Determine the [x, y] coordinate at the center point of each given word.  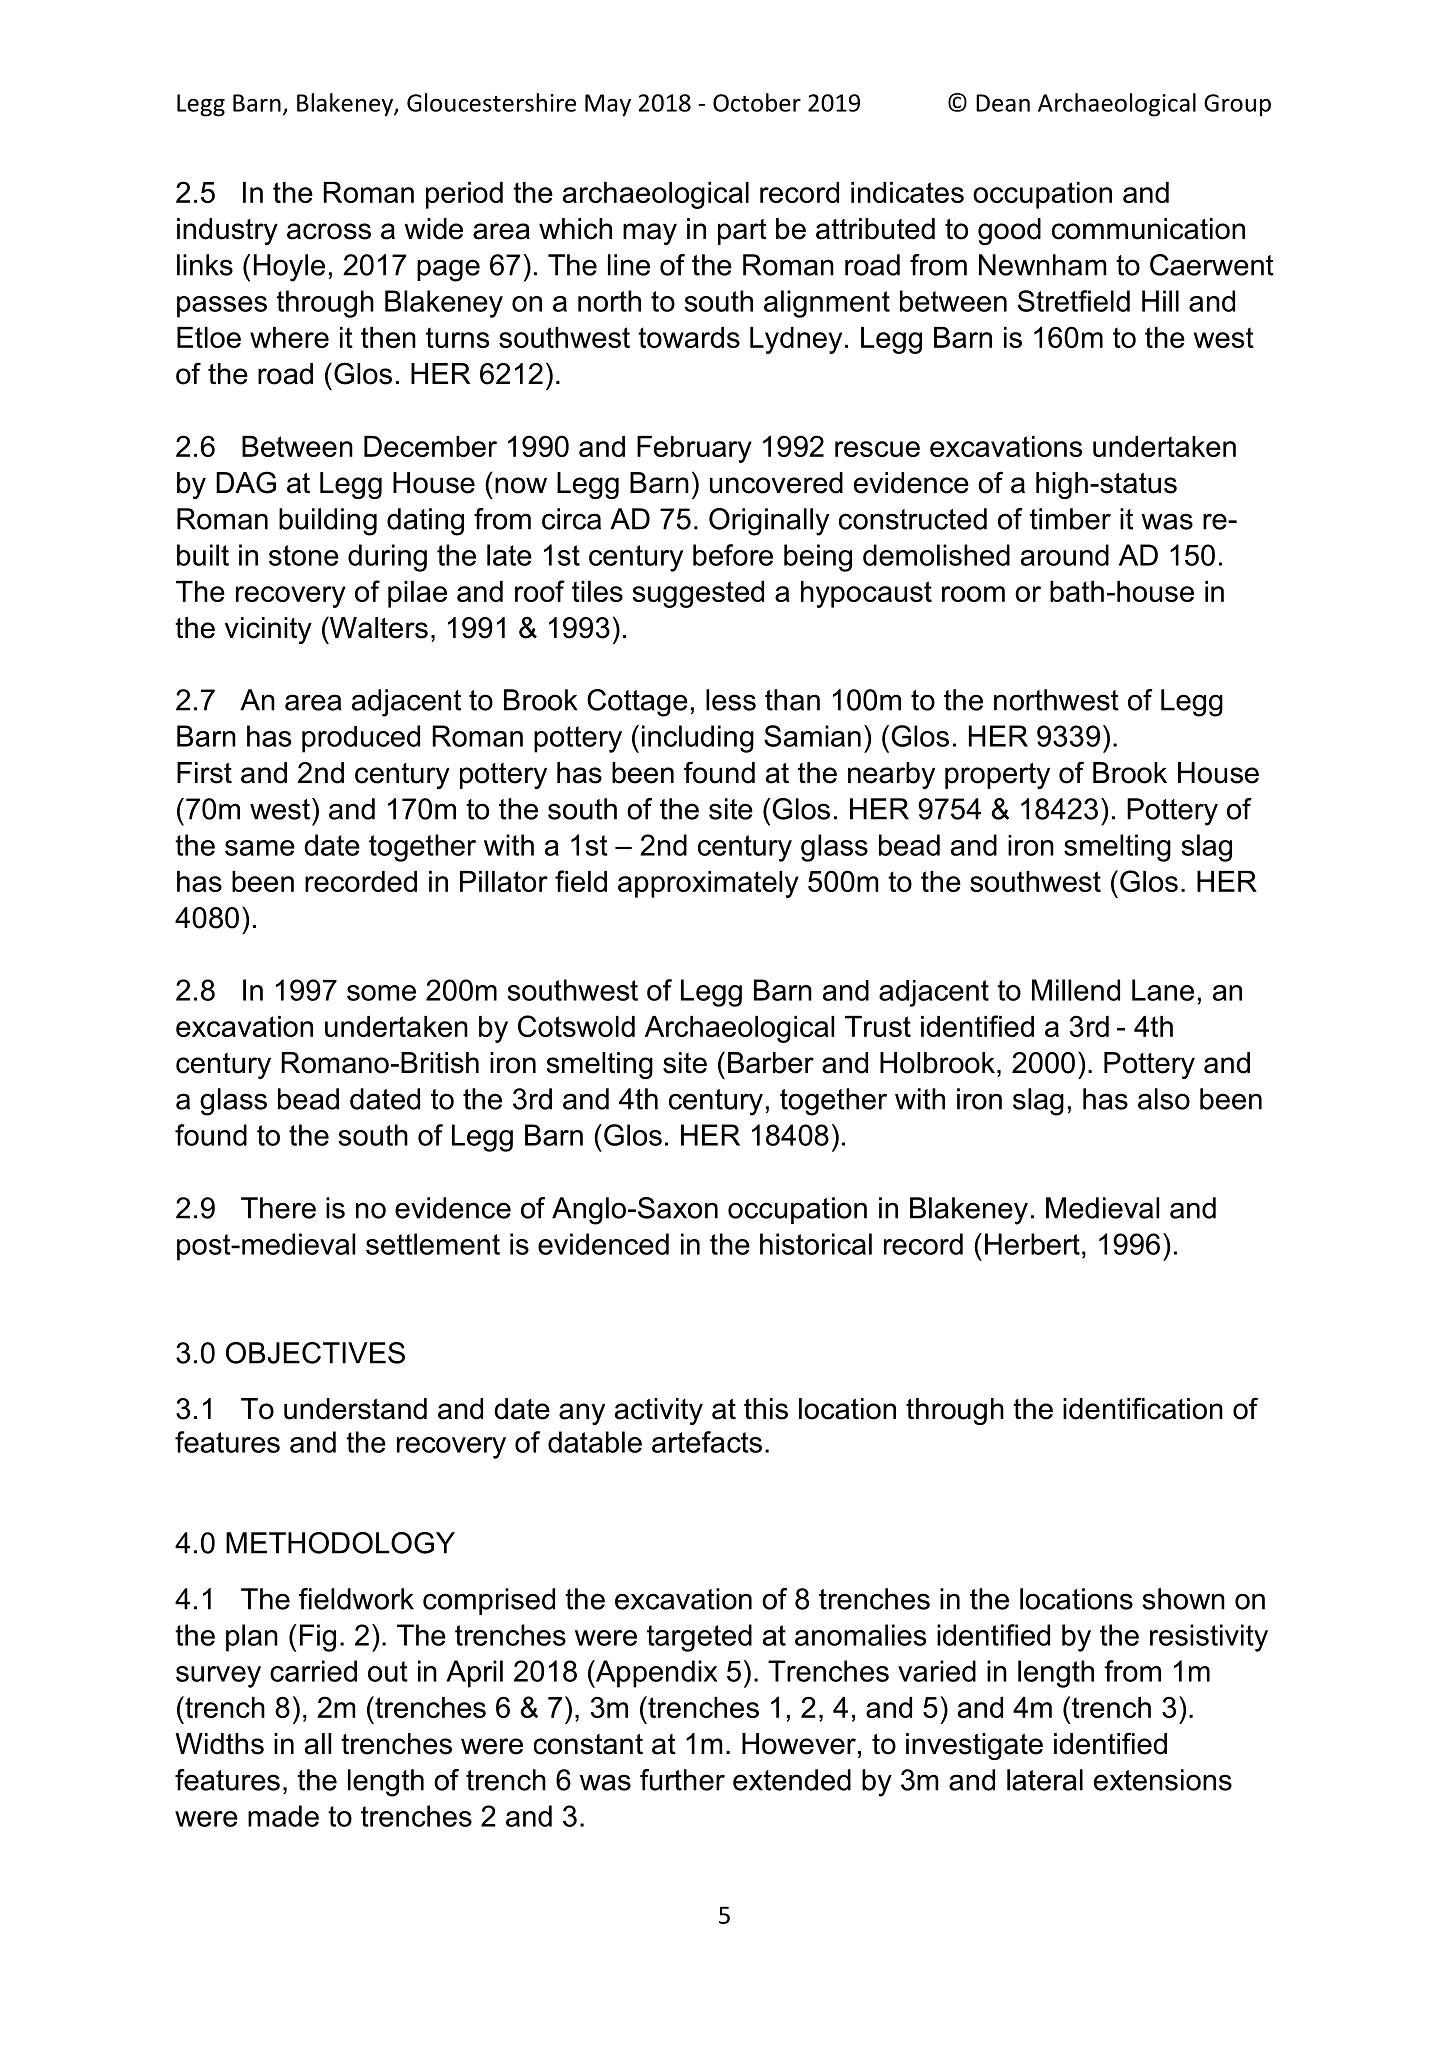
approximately [708, 884]
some [381, 993]
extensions [1163, 1780]
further [682, 1780]
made [283, 1816]
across [329, 231]
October [757, 102]
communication [1148, 229]
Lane [1163, 990]
